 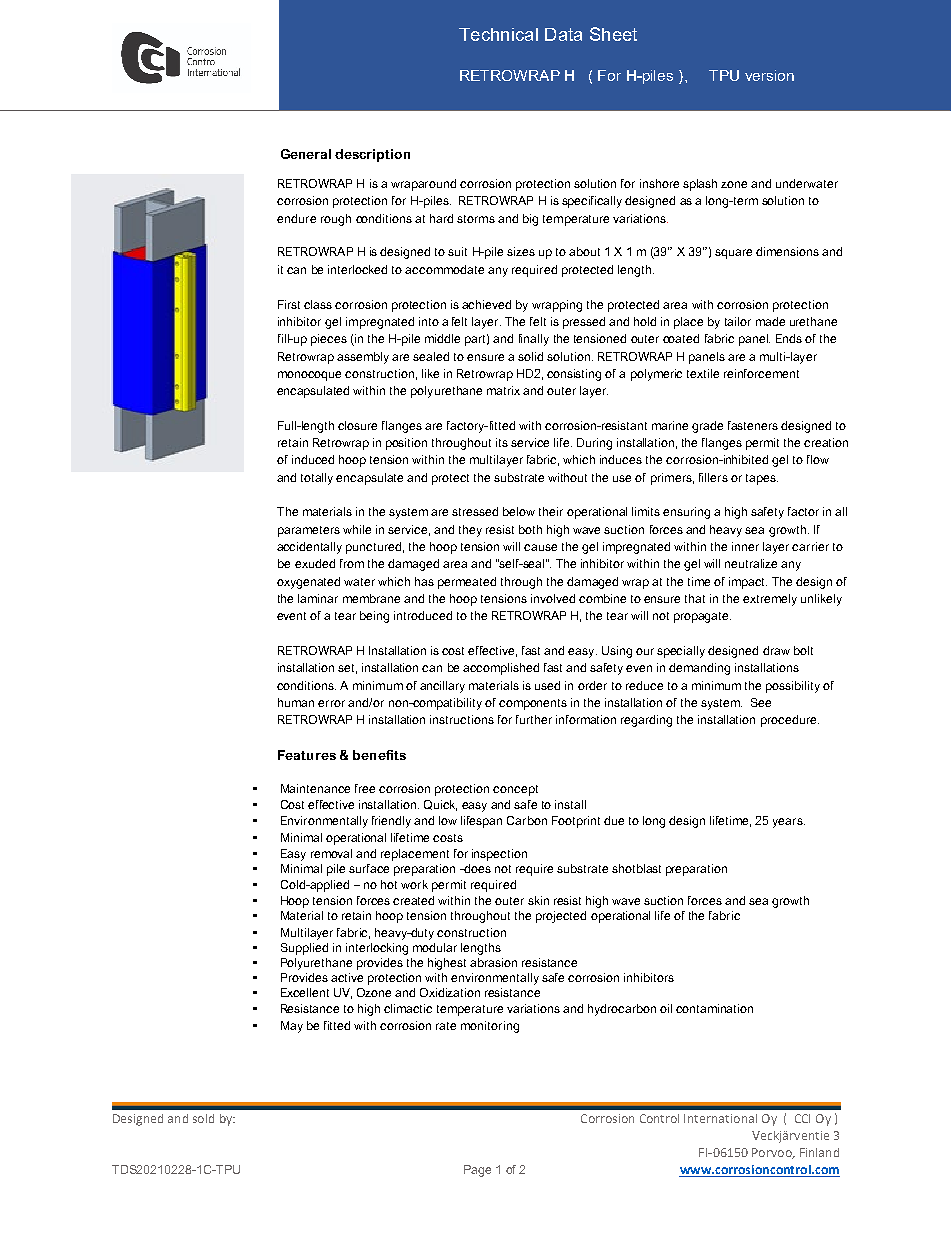 What do you see at coordinates (308, 583) in the image?
I see `oxygenated` at bounding box center [308, 583].
